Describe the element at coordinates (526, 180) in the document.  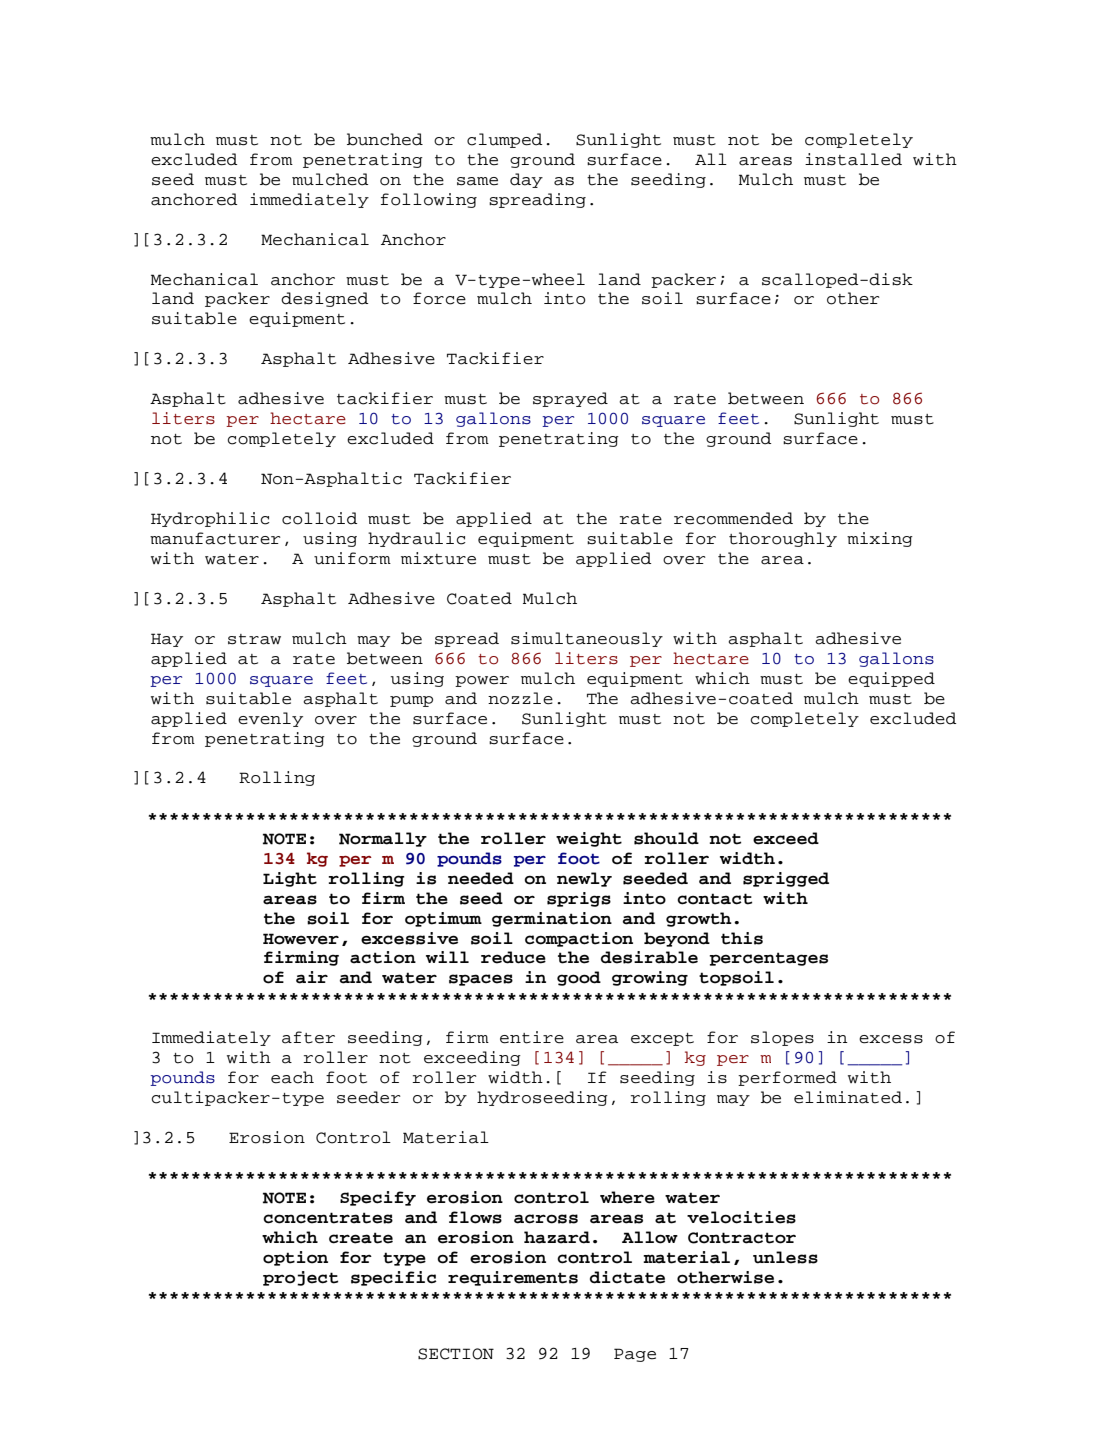
I see `day` at that location.
